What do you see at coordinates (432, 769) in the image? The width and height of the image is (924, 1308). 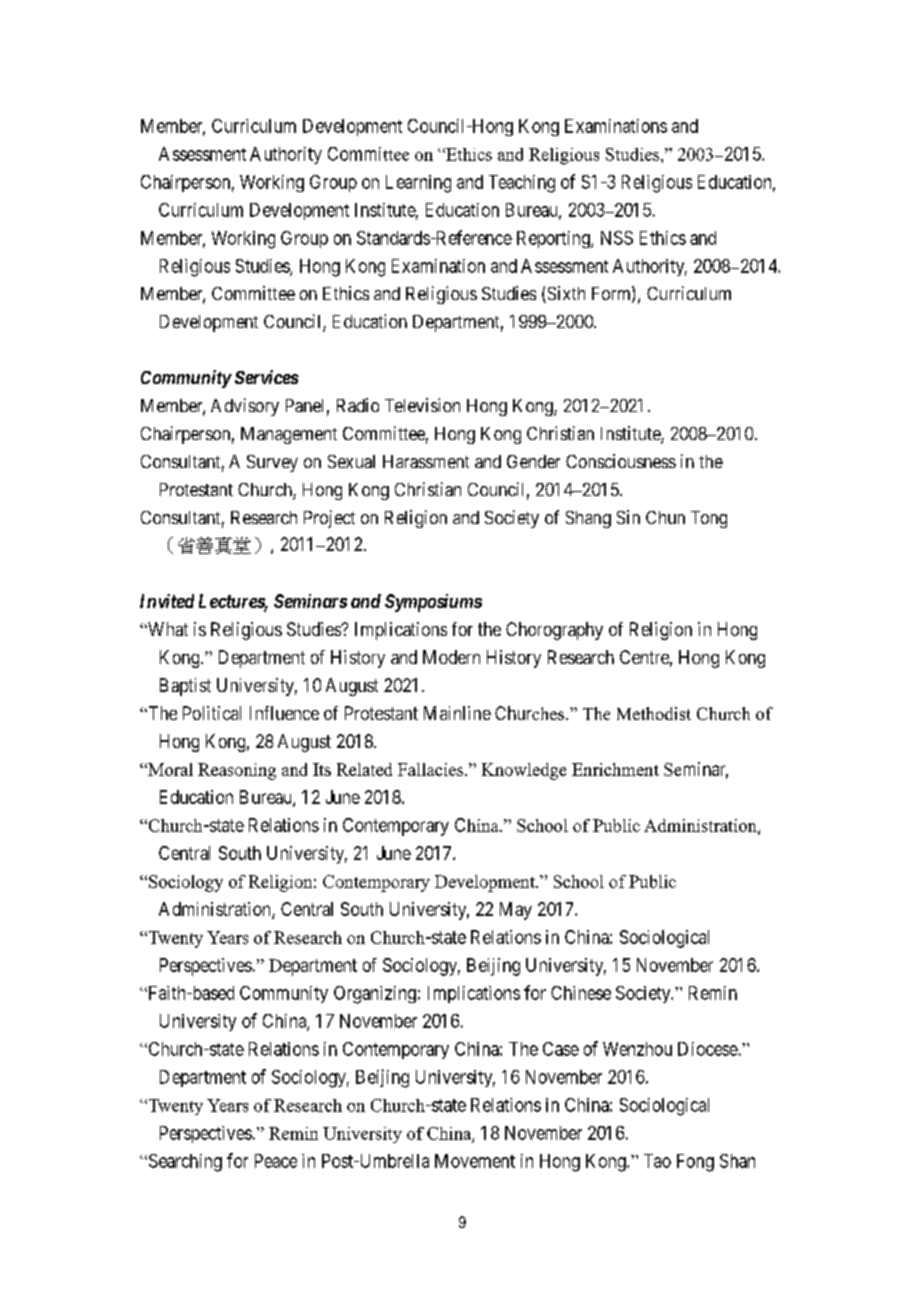 I see `Fallacies` at bounding box center [432, 769].
